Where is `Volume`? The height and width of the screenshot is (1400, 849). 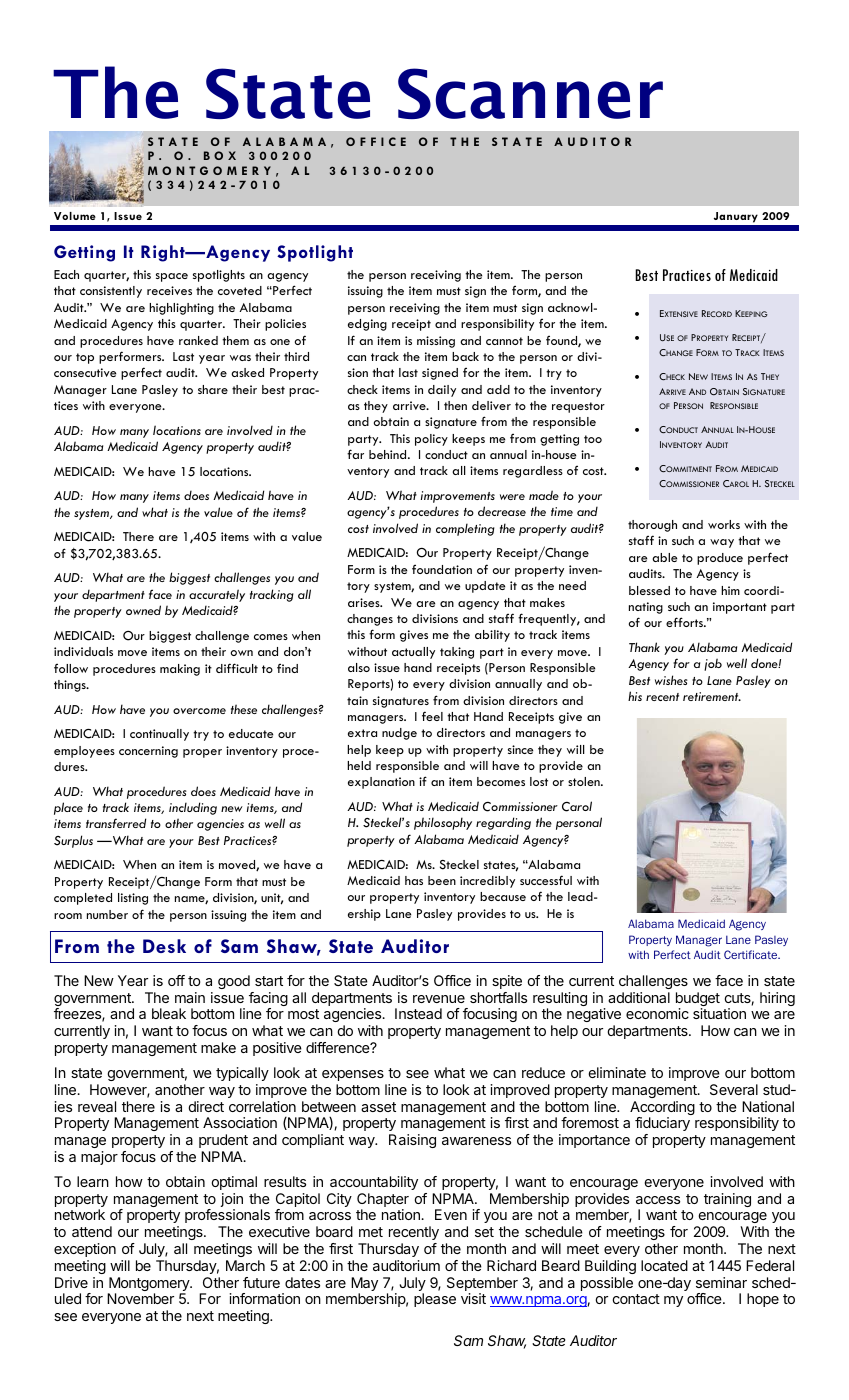 Volume is located at coordinates (75, 216).
